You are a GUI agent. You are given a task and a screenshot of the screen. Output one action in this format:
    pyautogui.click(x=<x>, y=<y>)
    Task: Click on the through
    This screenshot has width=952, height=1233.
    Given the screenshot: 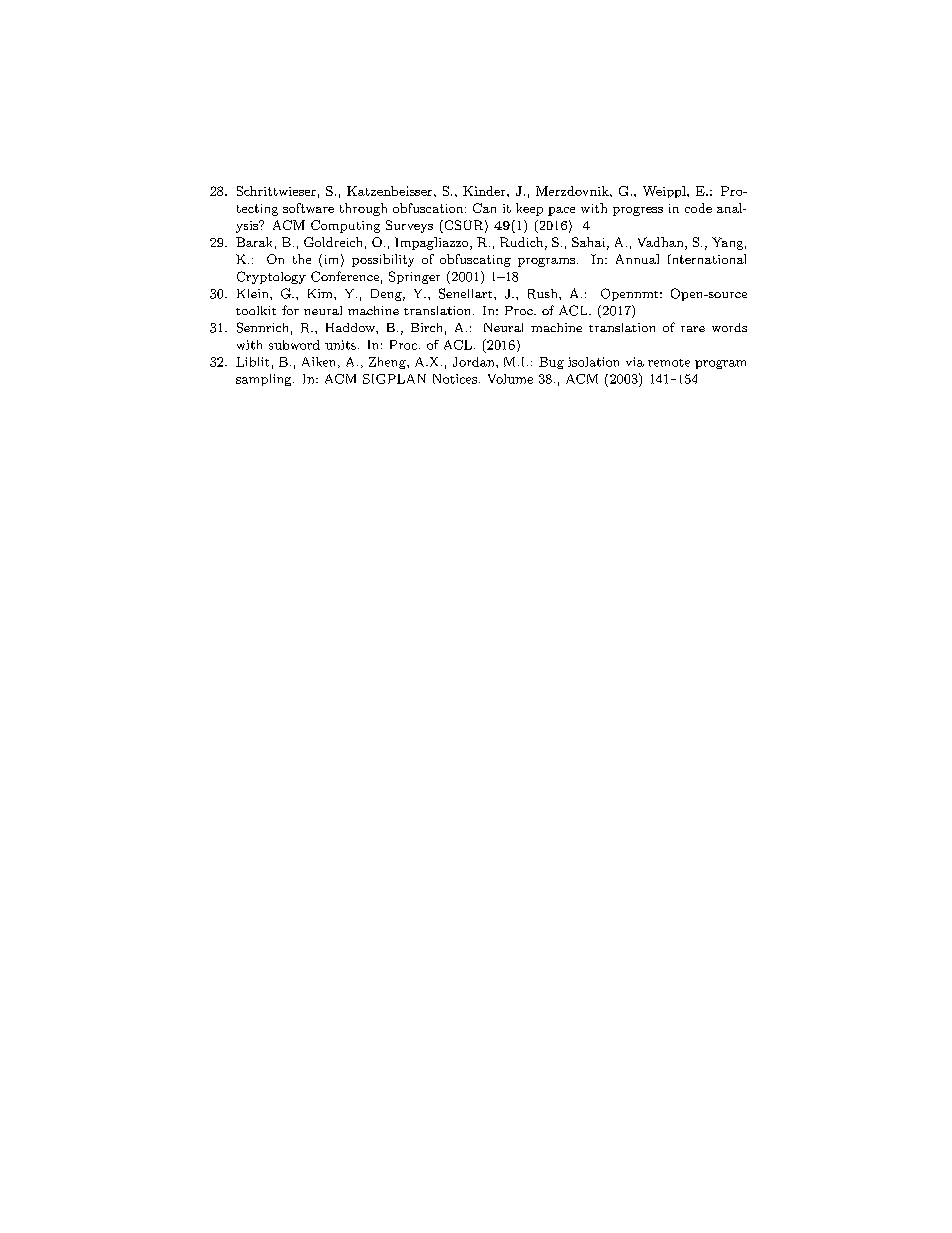 What is the action you would take?
    pyautogui.click(x=363, y=209)
